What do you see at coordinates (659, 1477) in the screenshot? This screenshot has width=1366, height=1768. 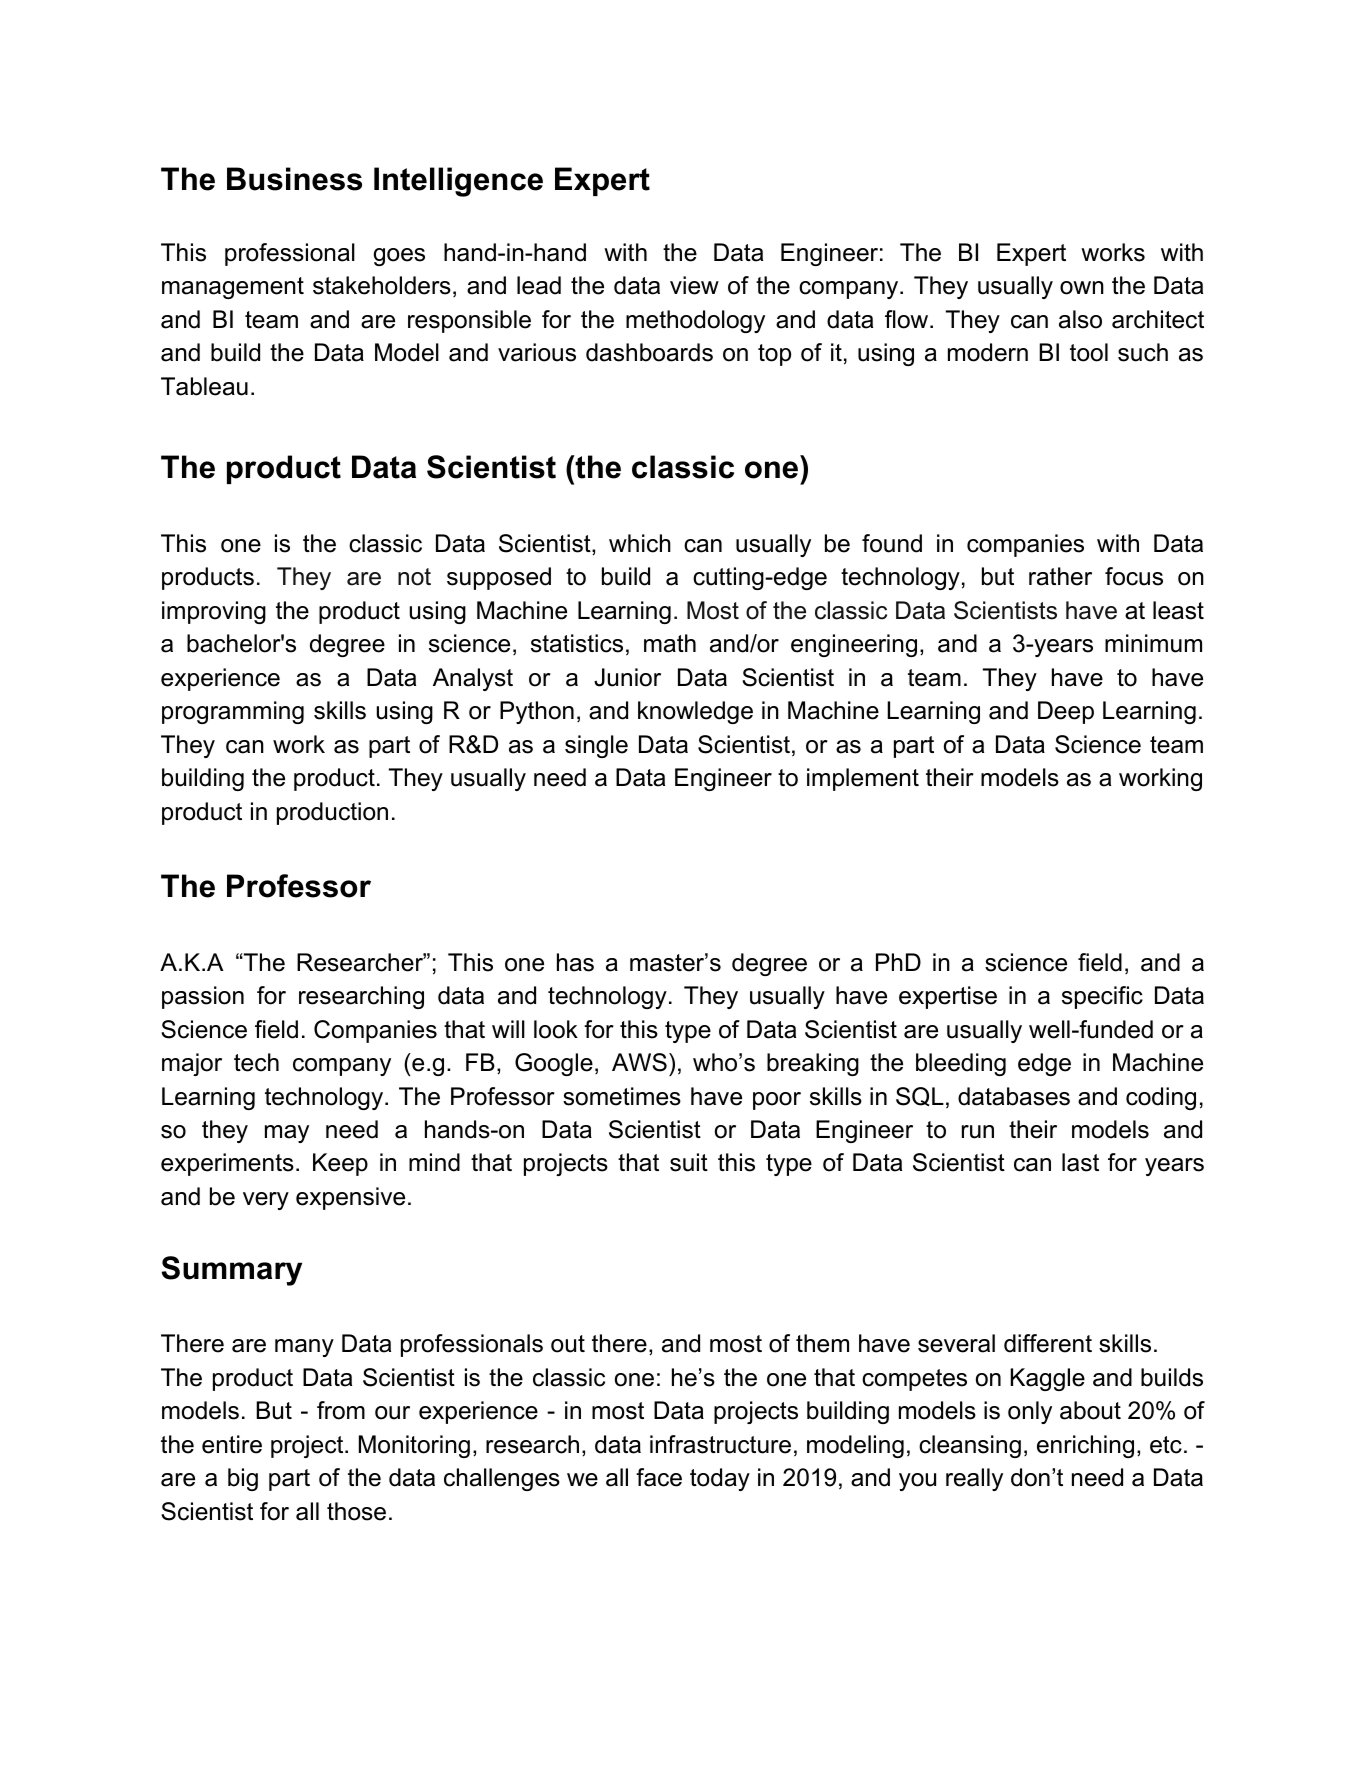 I see `face` at bounding box center [659, 1477].
